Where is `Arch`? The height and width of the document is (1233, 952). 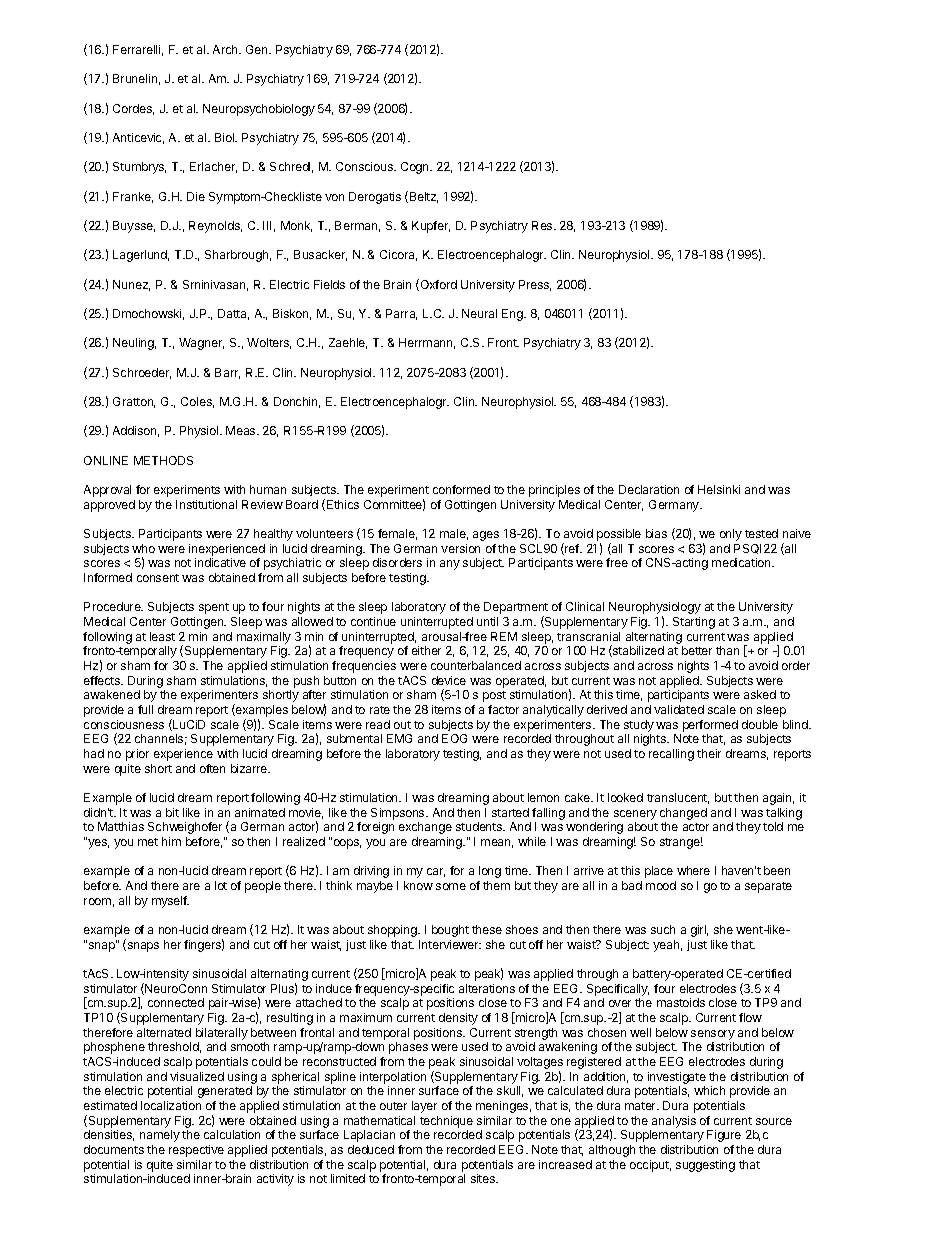
Arch is located at coordinates (226, 49).
